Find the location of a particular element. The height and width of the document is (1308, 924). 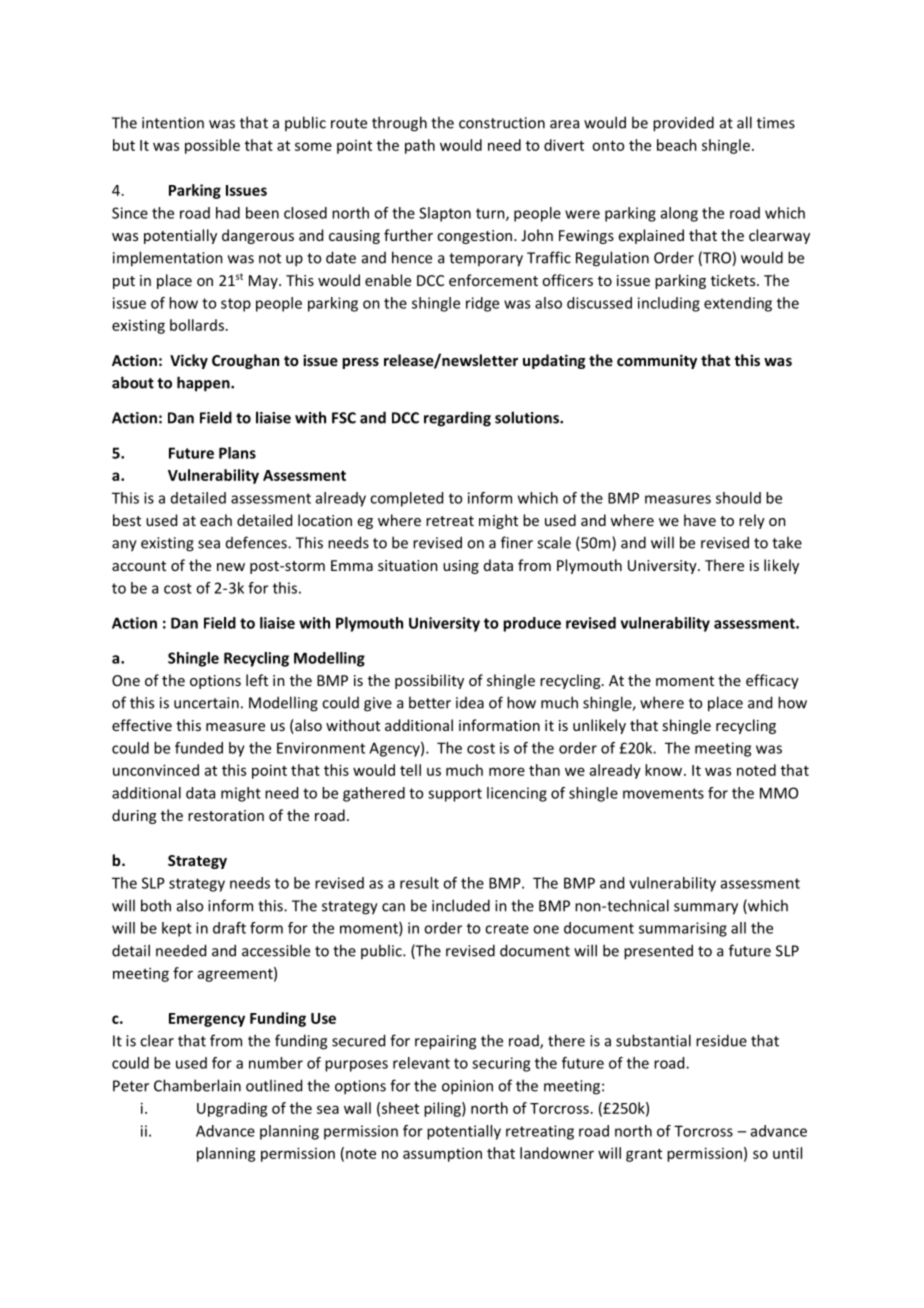

Upgrading is located at coordinates (232, 1109).
